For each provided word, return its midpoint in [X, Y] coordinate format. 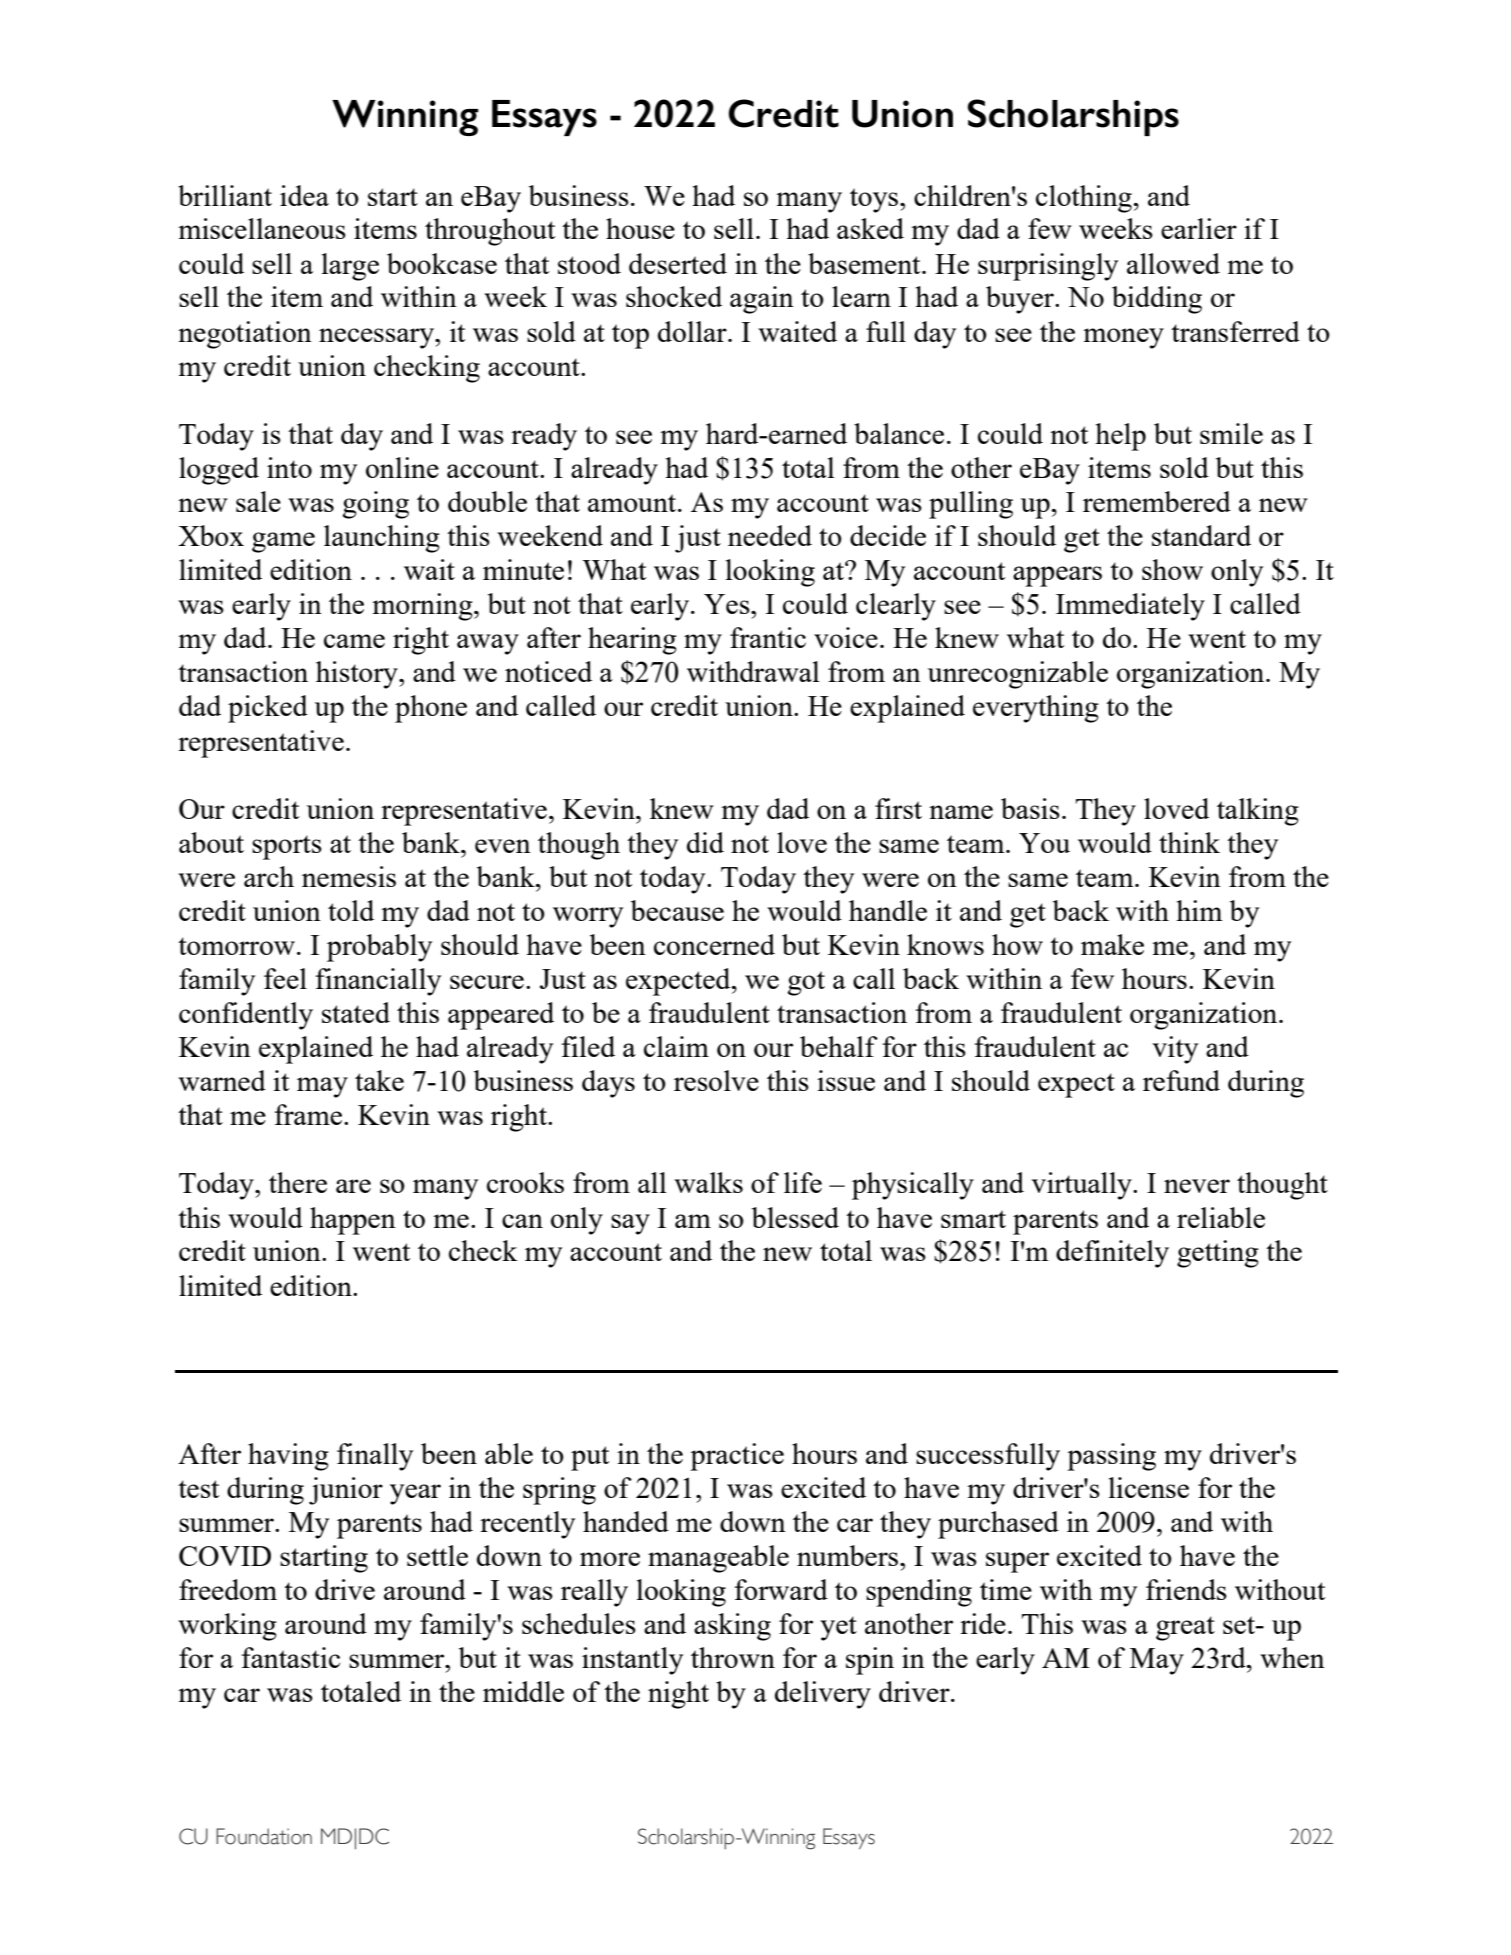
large [350, 267]
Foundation [264, 1836]
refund [1181, 1080]
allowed [1173, 263]
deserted [678, 263]
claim [676, 1046]
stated [356, 1012]
